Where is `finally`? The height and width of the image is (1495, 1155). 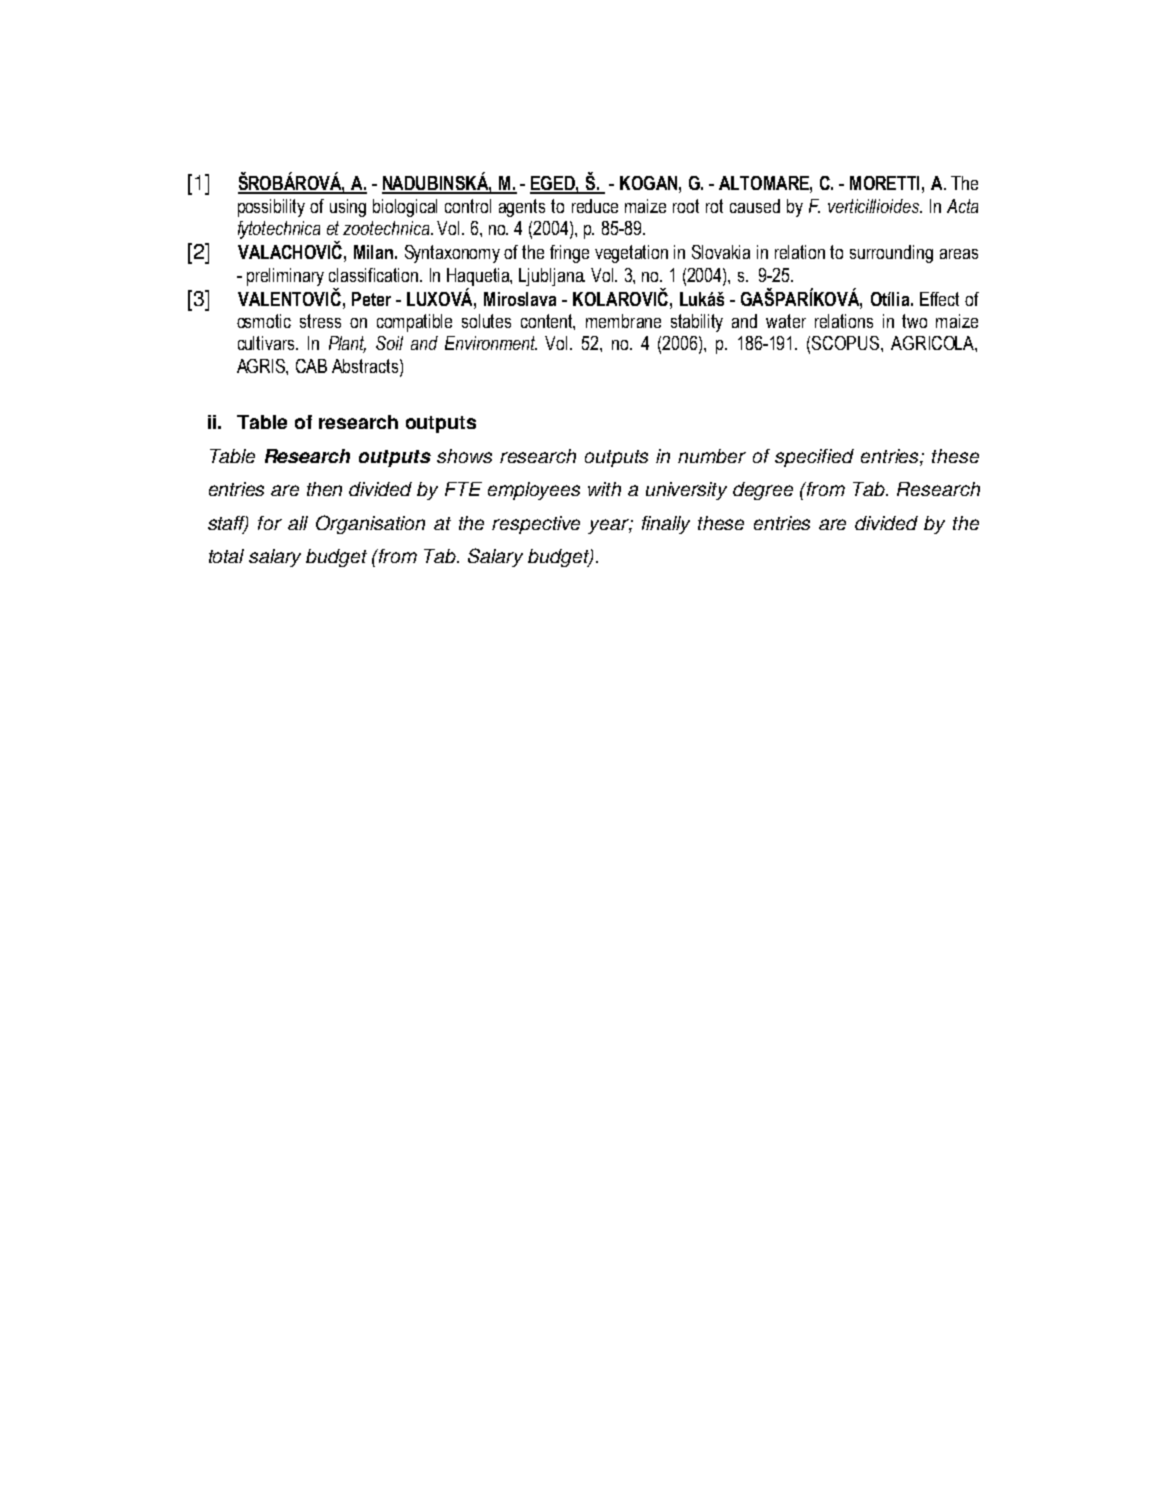 finally is located at coordinates (666, 525).
